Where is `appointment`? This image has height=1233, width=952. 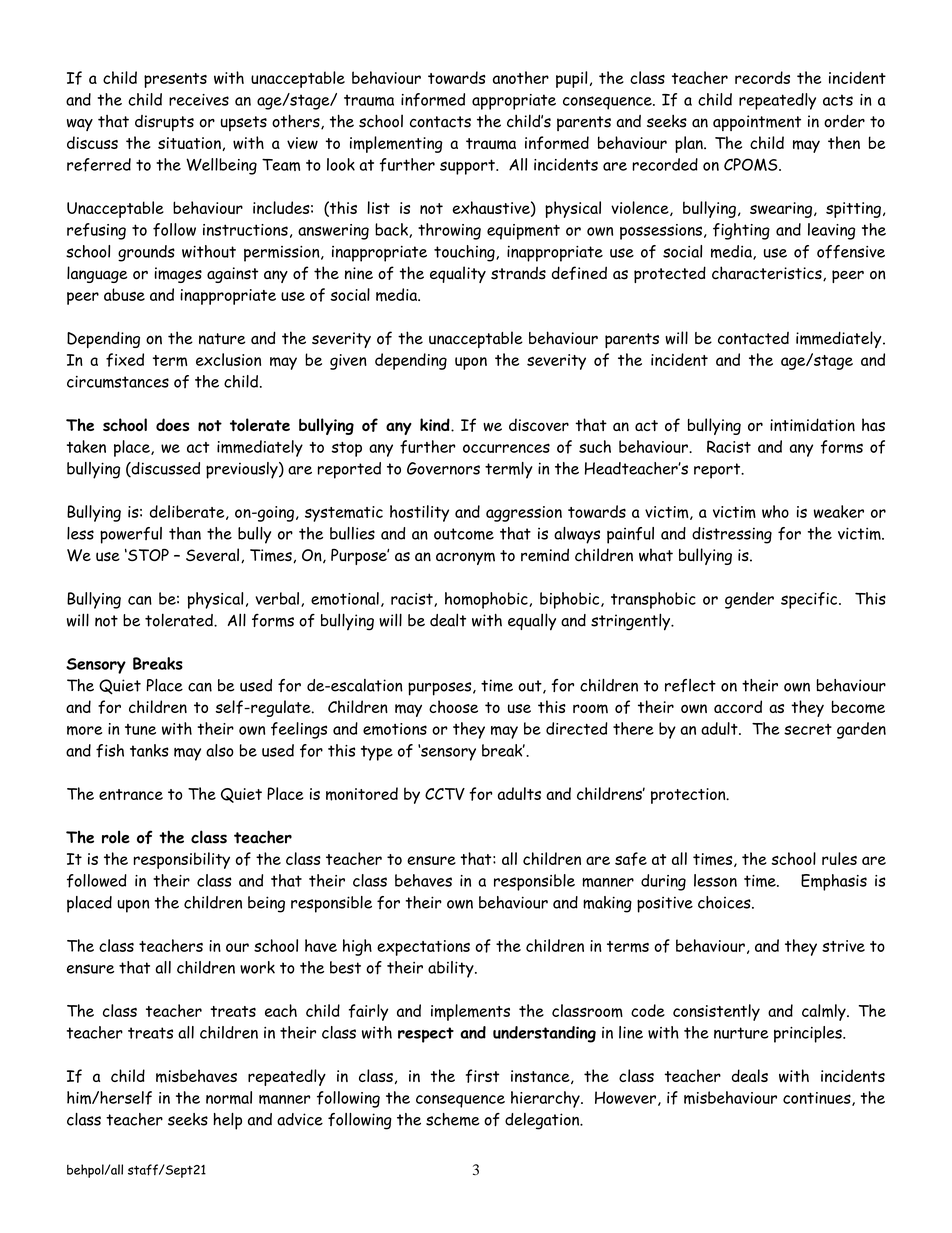 appointment is located at coordinates (757, 123).
